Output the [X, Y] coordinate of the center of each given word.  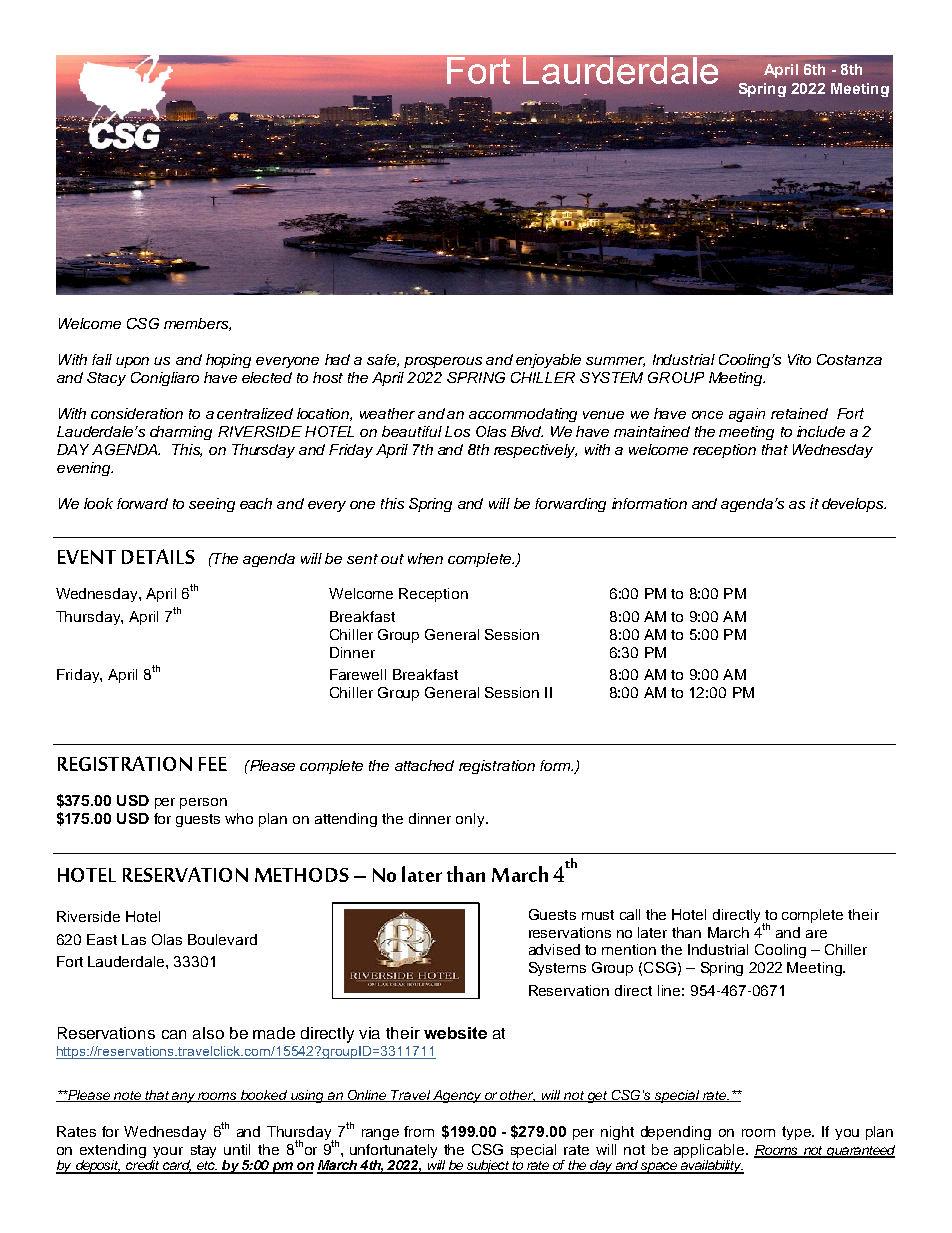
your [168, 1152]
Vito [799, 359]
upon [132, 362]
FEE [213, 764]
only [471, 820]
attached [424, 765]
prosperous [443, 362]
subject [488, 1167]
